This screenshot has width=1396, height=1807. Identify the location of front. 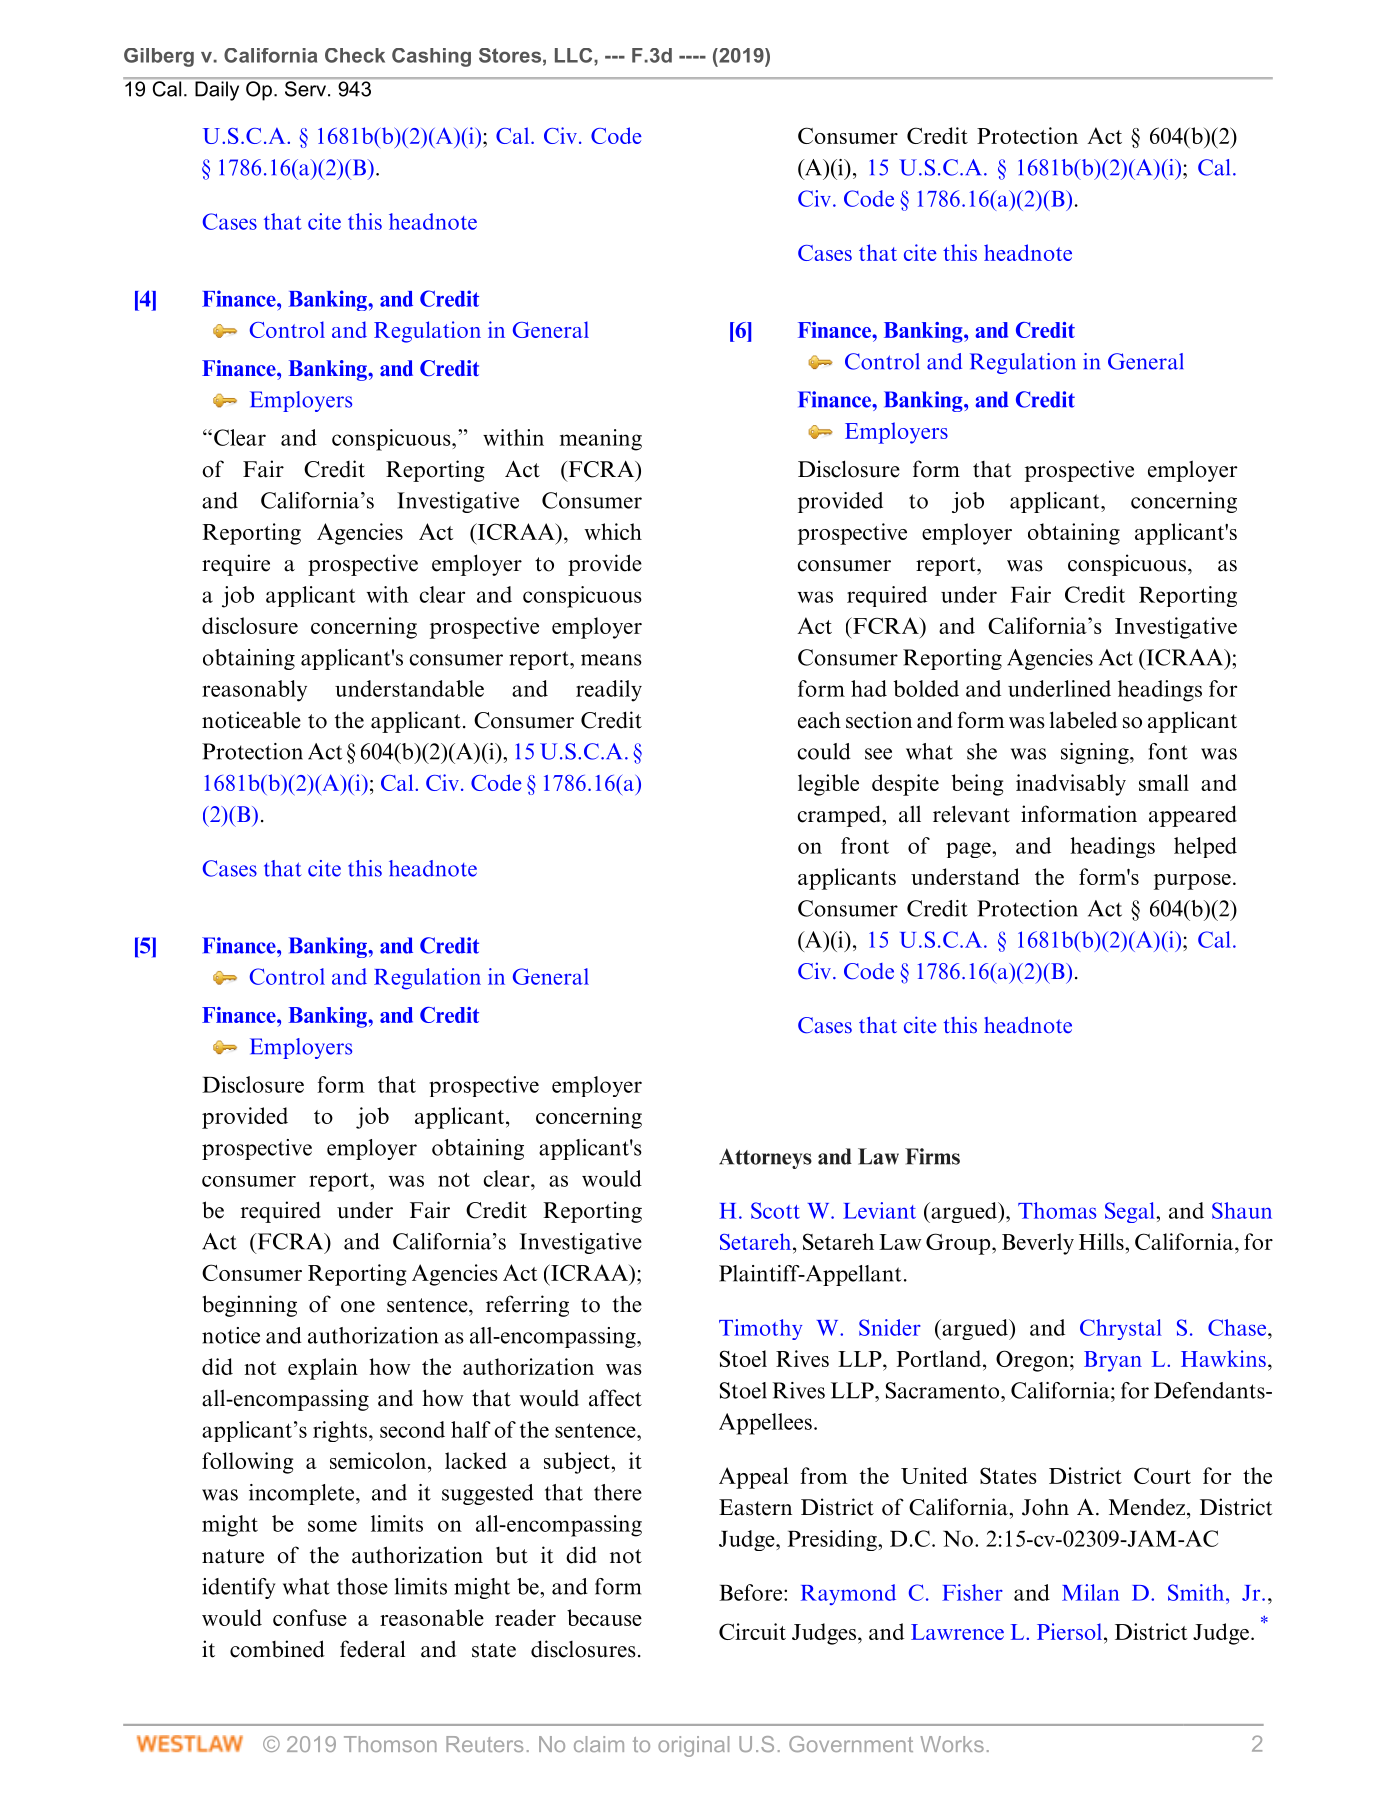
(865, 845).
